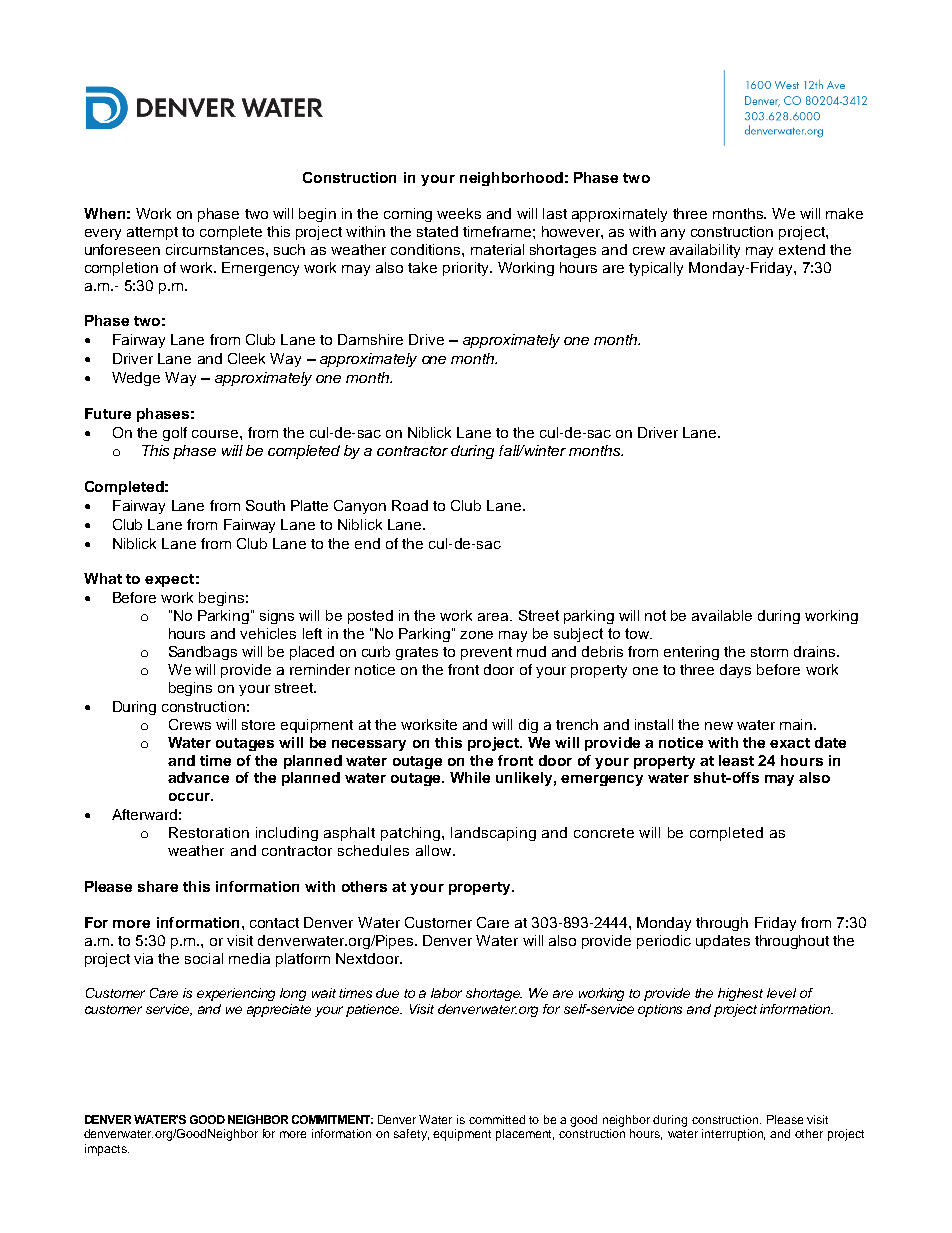 The height and width of the document is (1233, 952). What do you see at coordinates (664, 942) in the document?
I see `periodic` at bounding box center [664, 942].
